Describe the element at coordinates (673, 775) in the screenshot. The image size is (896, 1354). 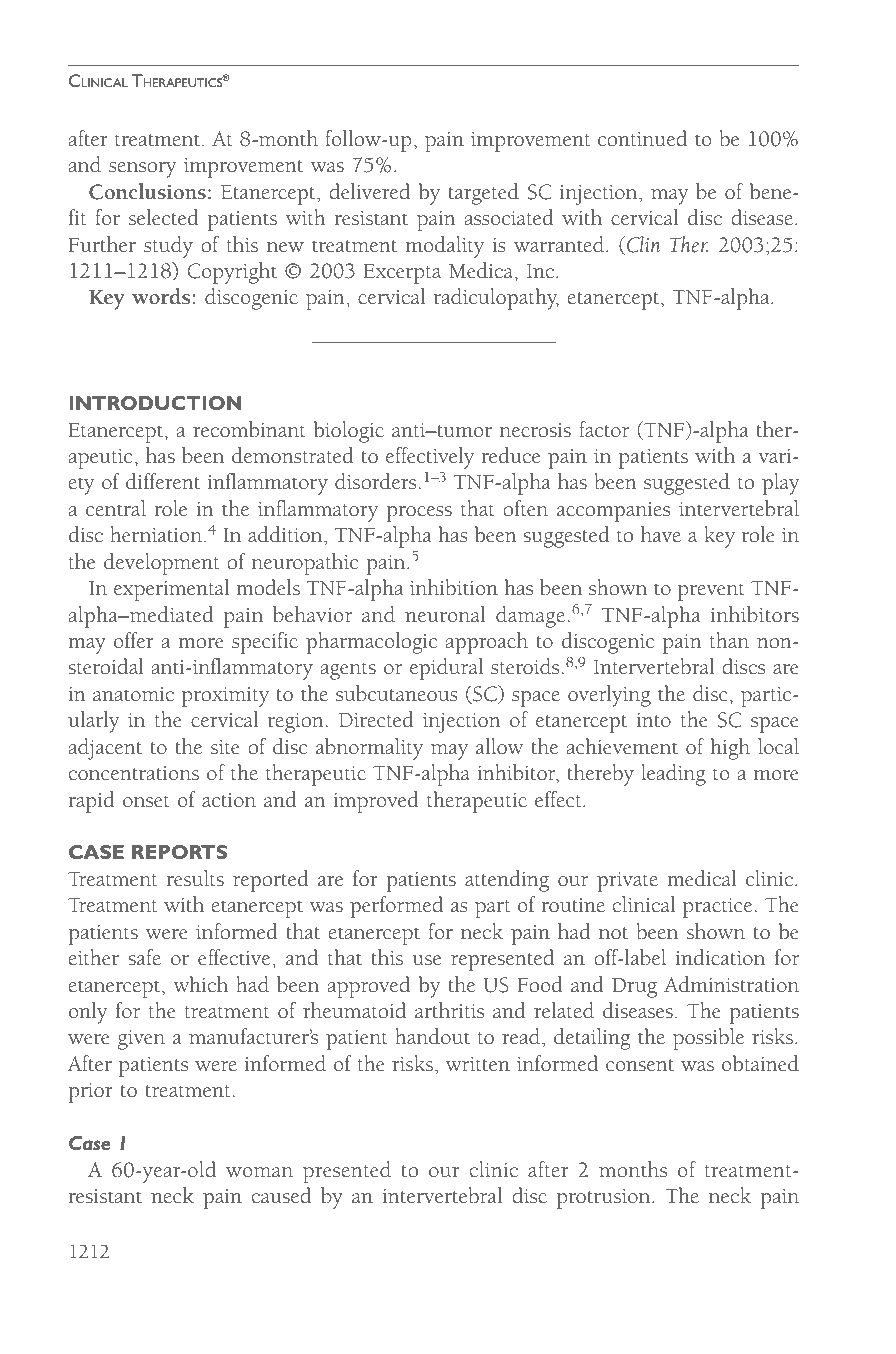
I see `leading` at that location.
